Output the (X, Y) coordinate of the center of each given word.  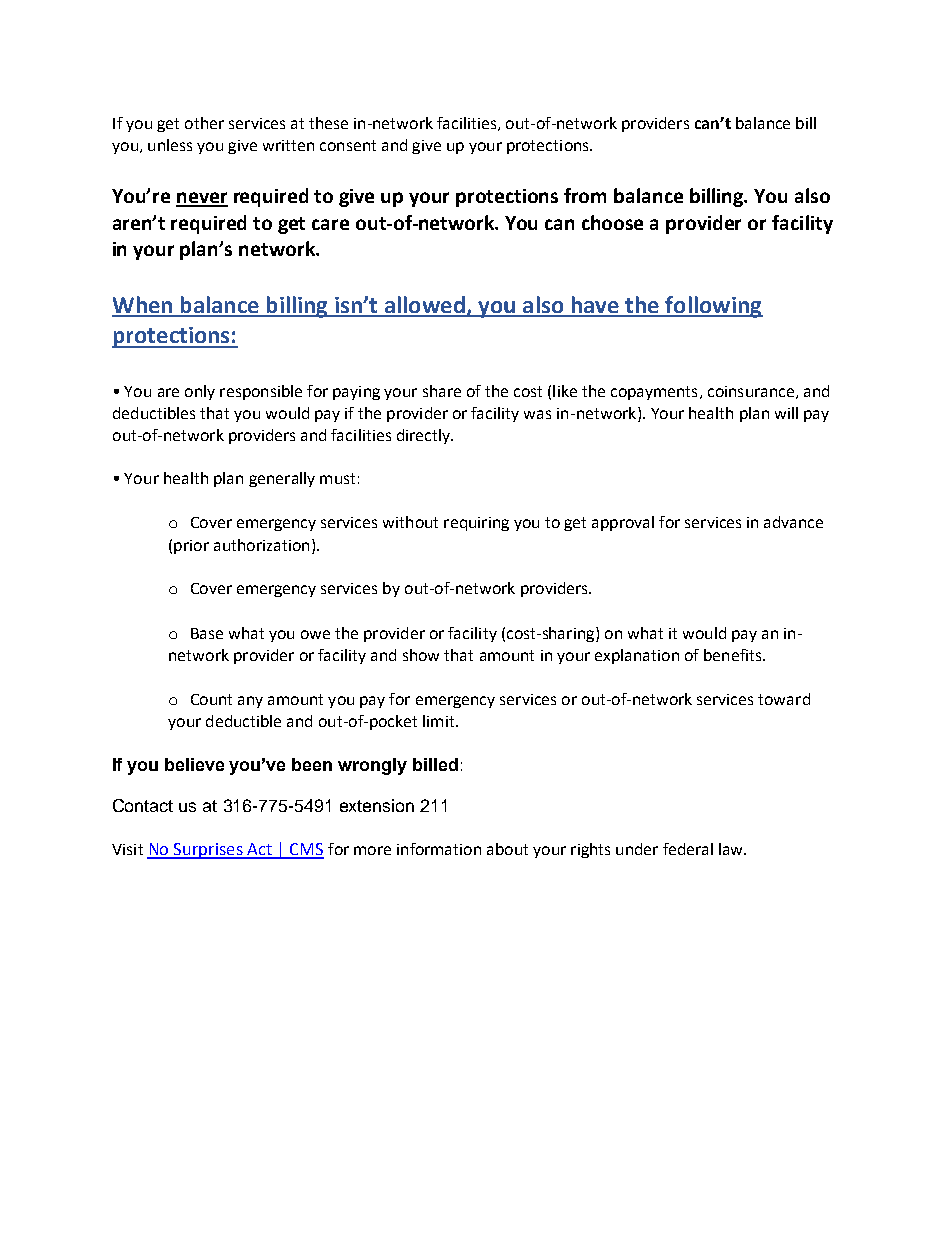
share (442, 391)
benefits (734, 655)
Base (207, 633)
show (421, 655)
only (200, 392)
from (585, 195)
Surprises (208, 851)
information (439, 849)
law (732, 849)
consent (348, 145)
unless (170, 145)
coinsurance (751, 391)
